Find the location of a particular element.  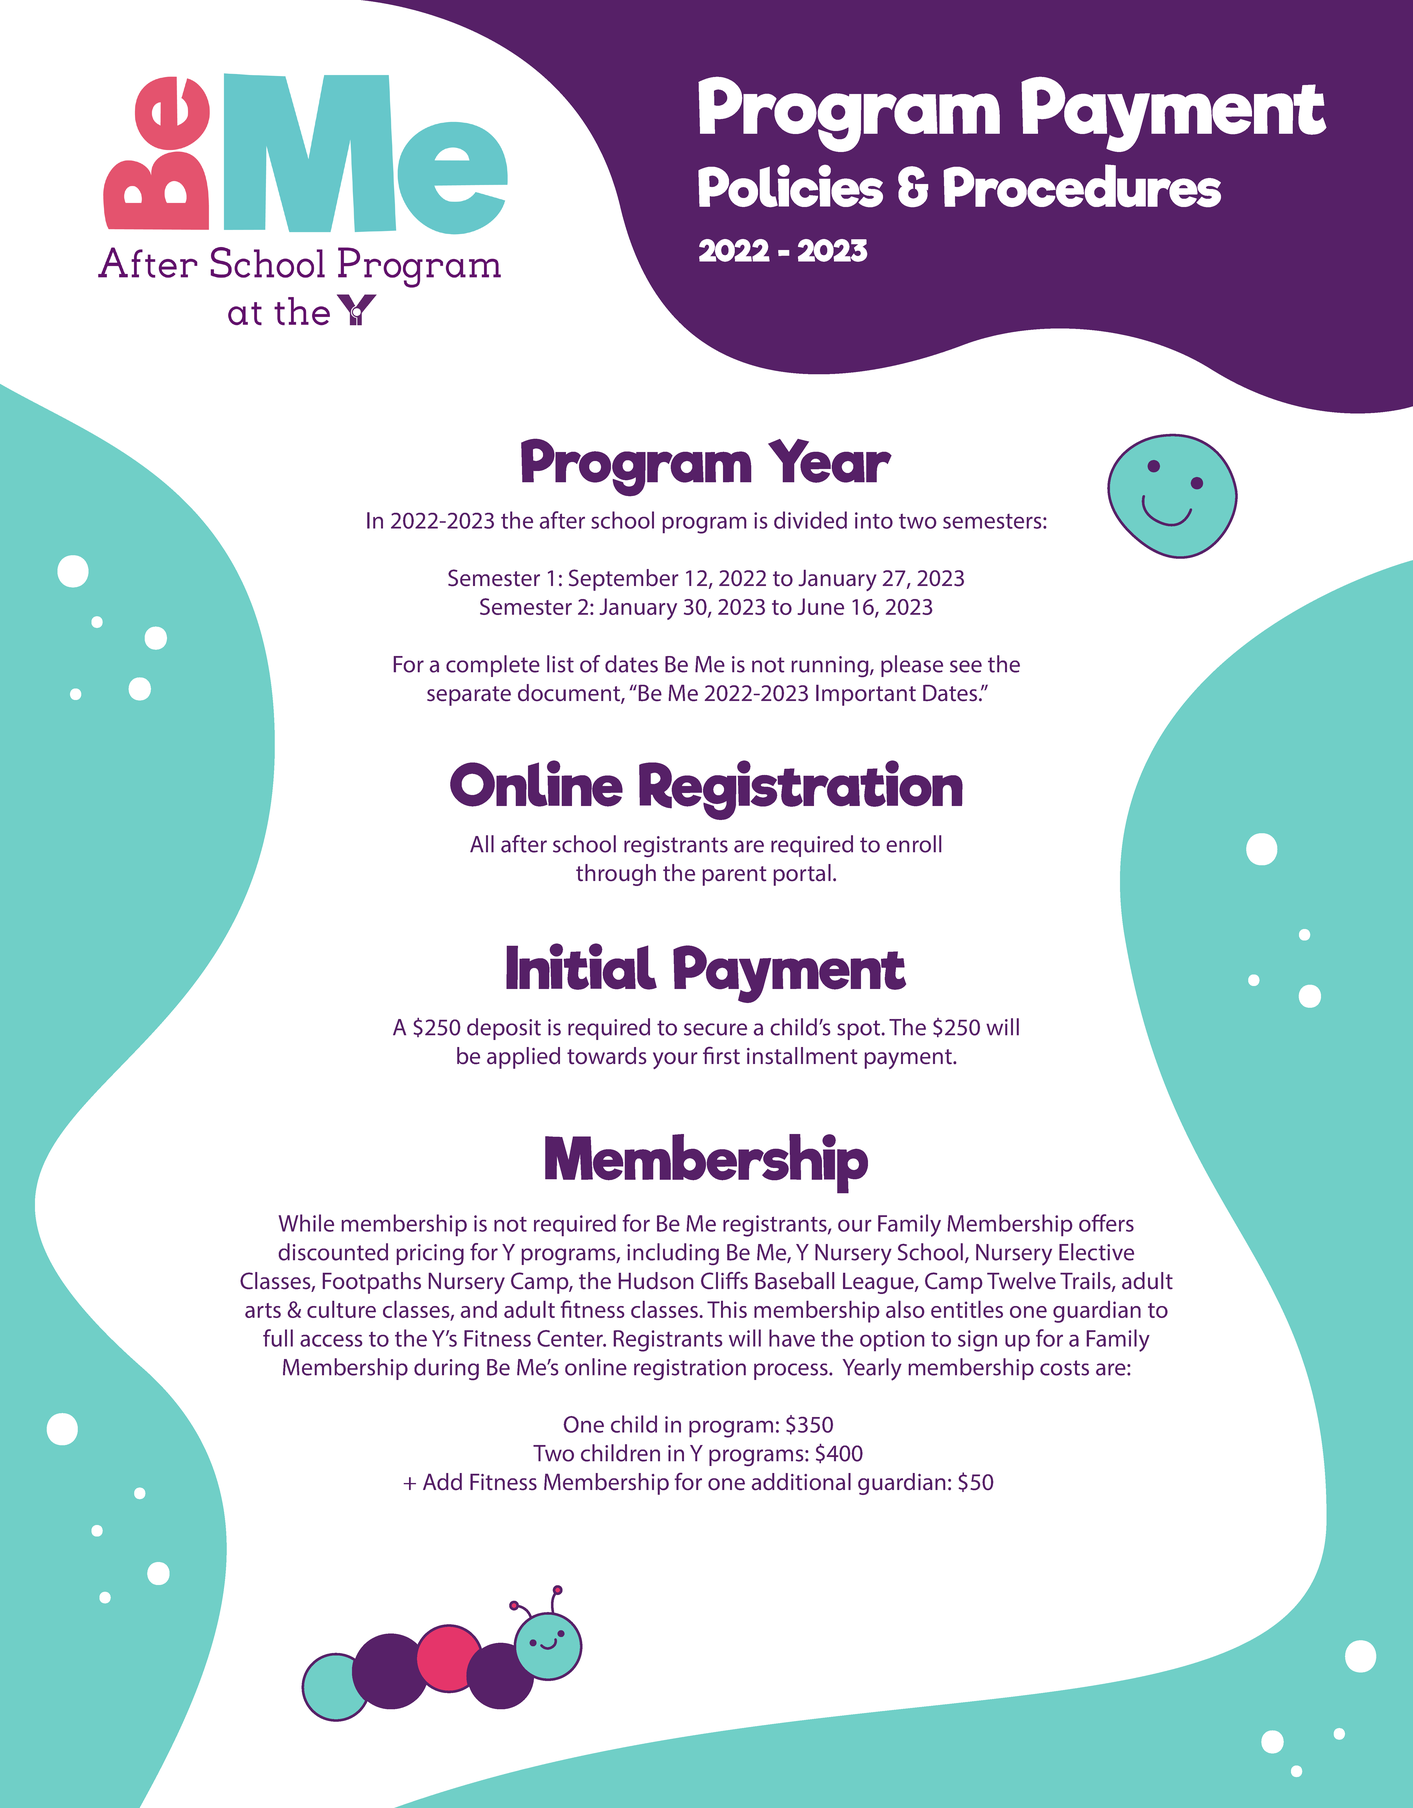

costs is located at coordinates (1064, 1368).
